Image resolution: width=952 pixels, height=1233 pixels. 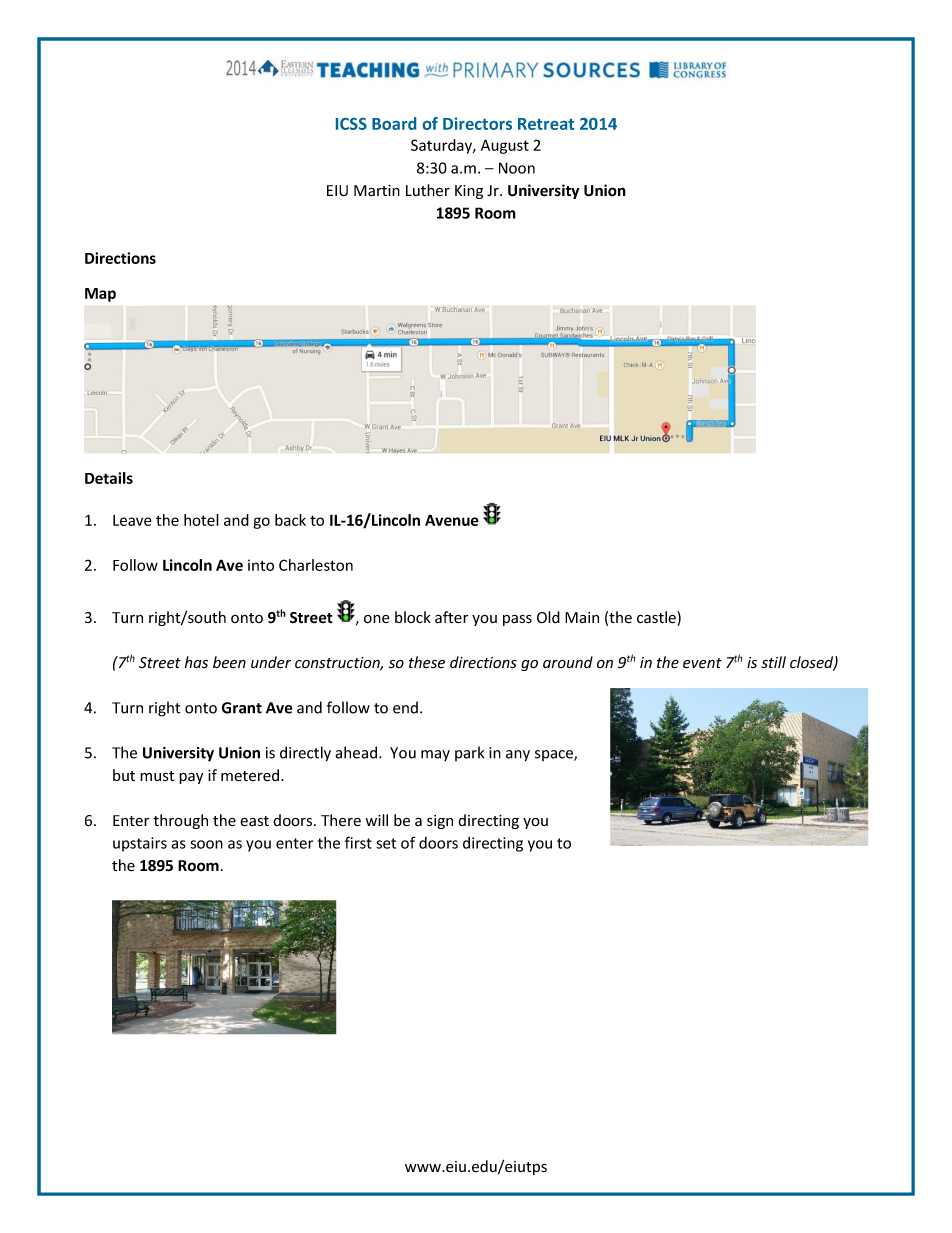 What do you see at coordinates (100, 295) in the screenshot?
I see `Map` at bounding box center [100, 295].
